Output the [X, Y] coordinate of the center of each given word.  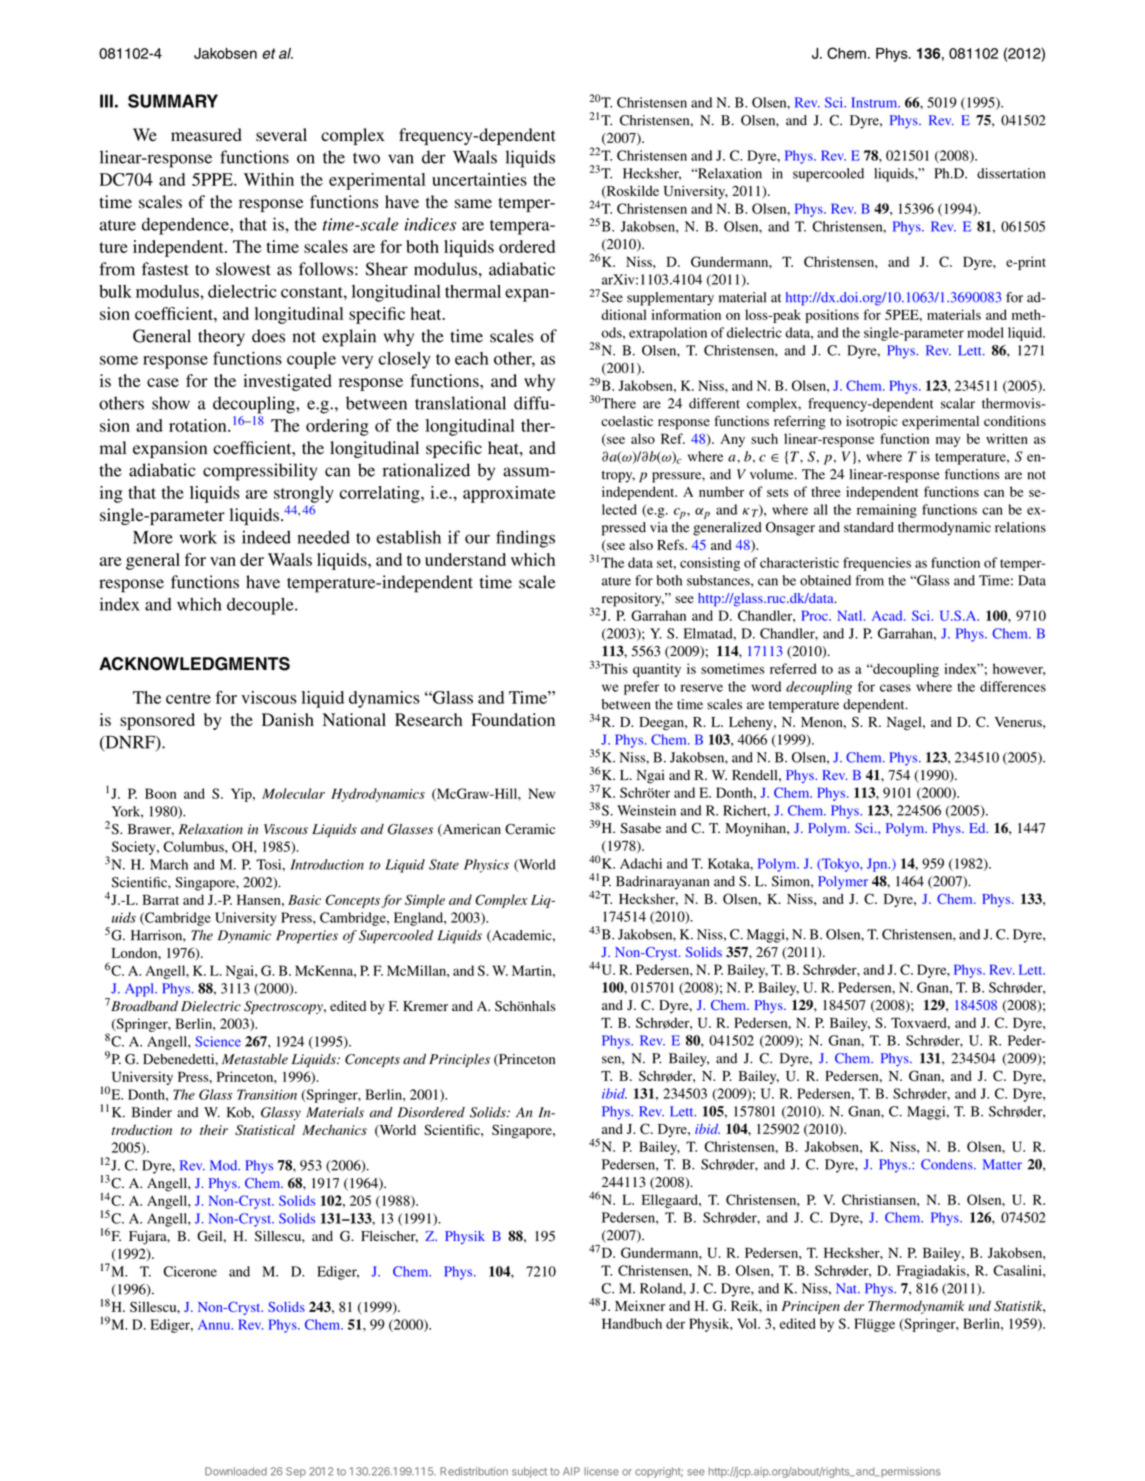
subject [529, 1472]
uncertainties [479, 179]
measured [206, 135]
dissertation [1011, 173]
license [601, 1471]
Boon [160, 793]
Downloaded [236, 1471]
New [541, 793]
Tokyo [840, 865]
